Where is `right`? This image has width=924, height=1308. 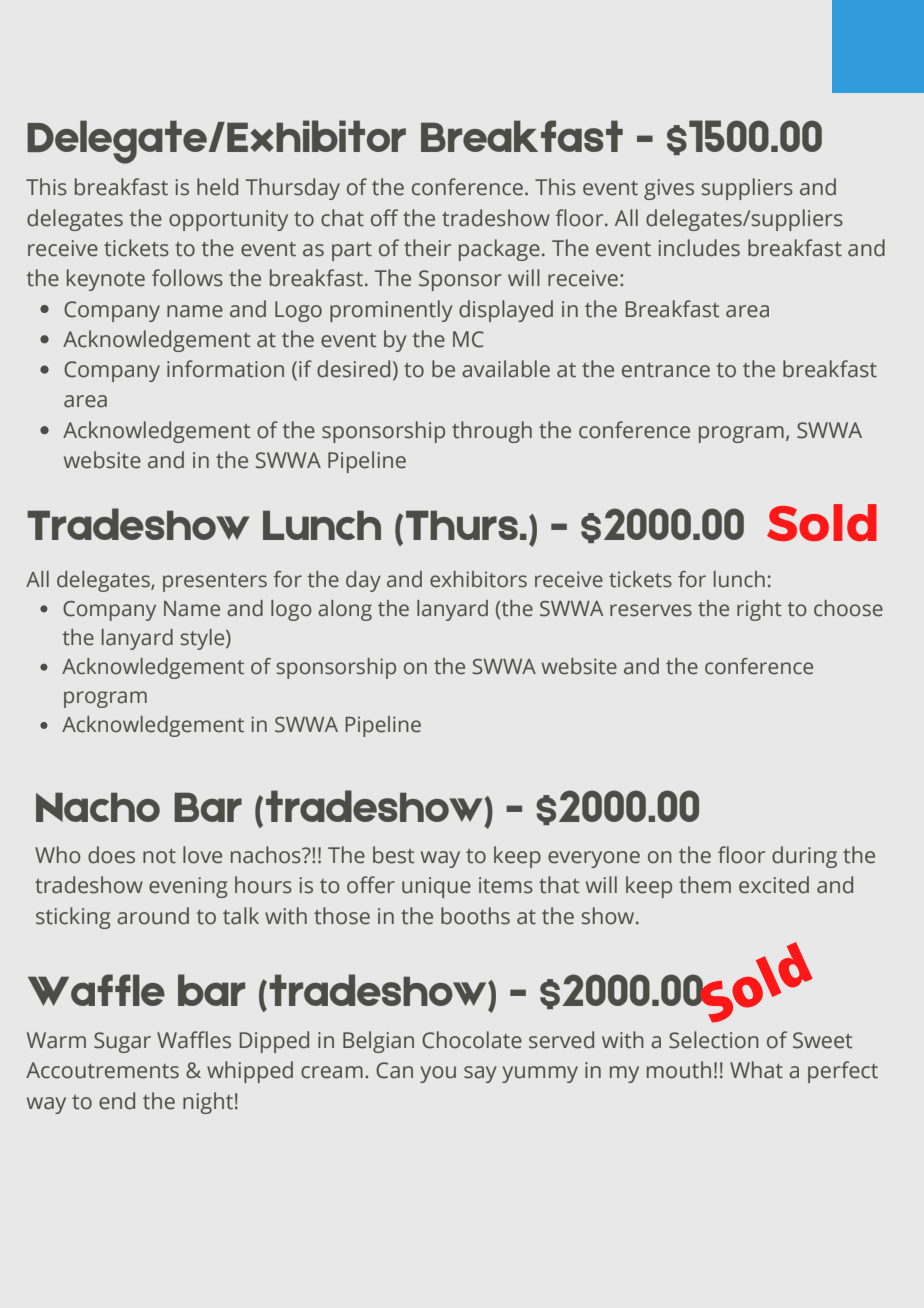 right is located at coordinates (759, 610).
